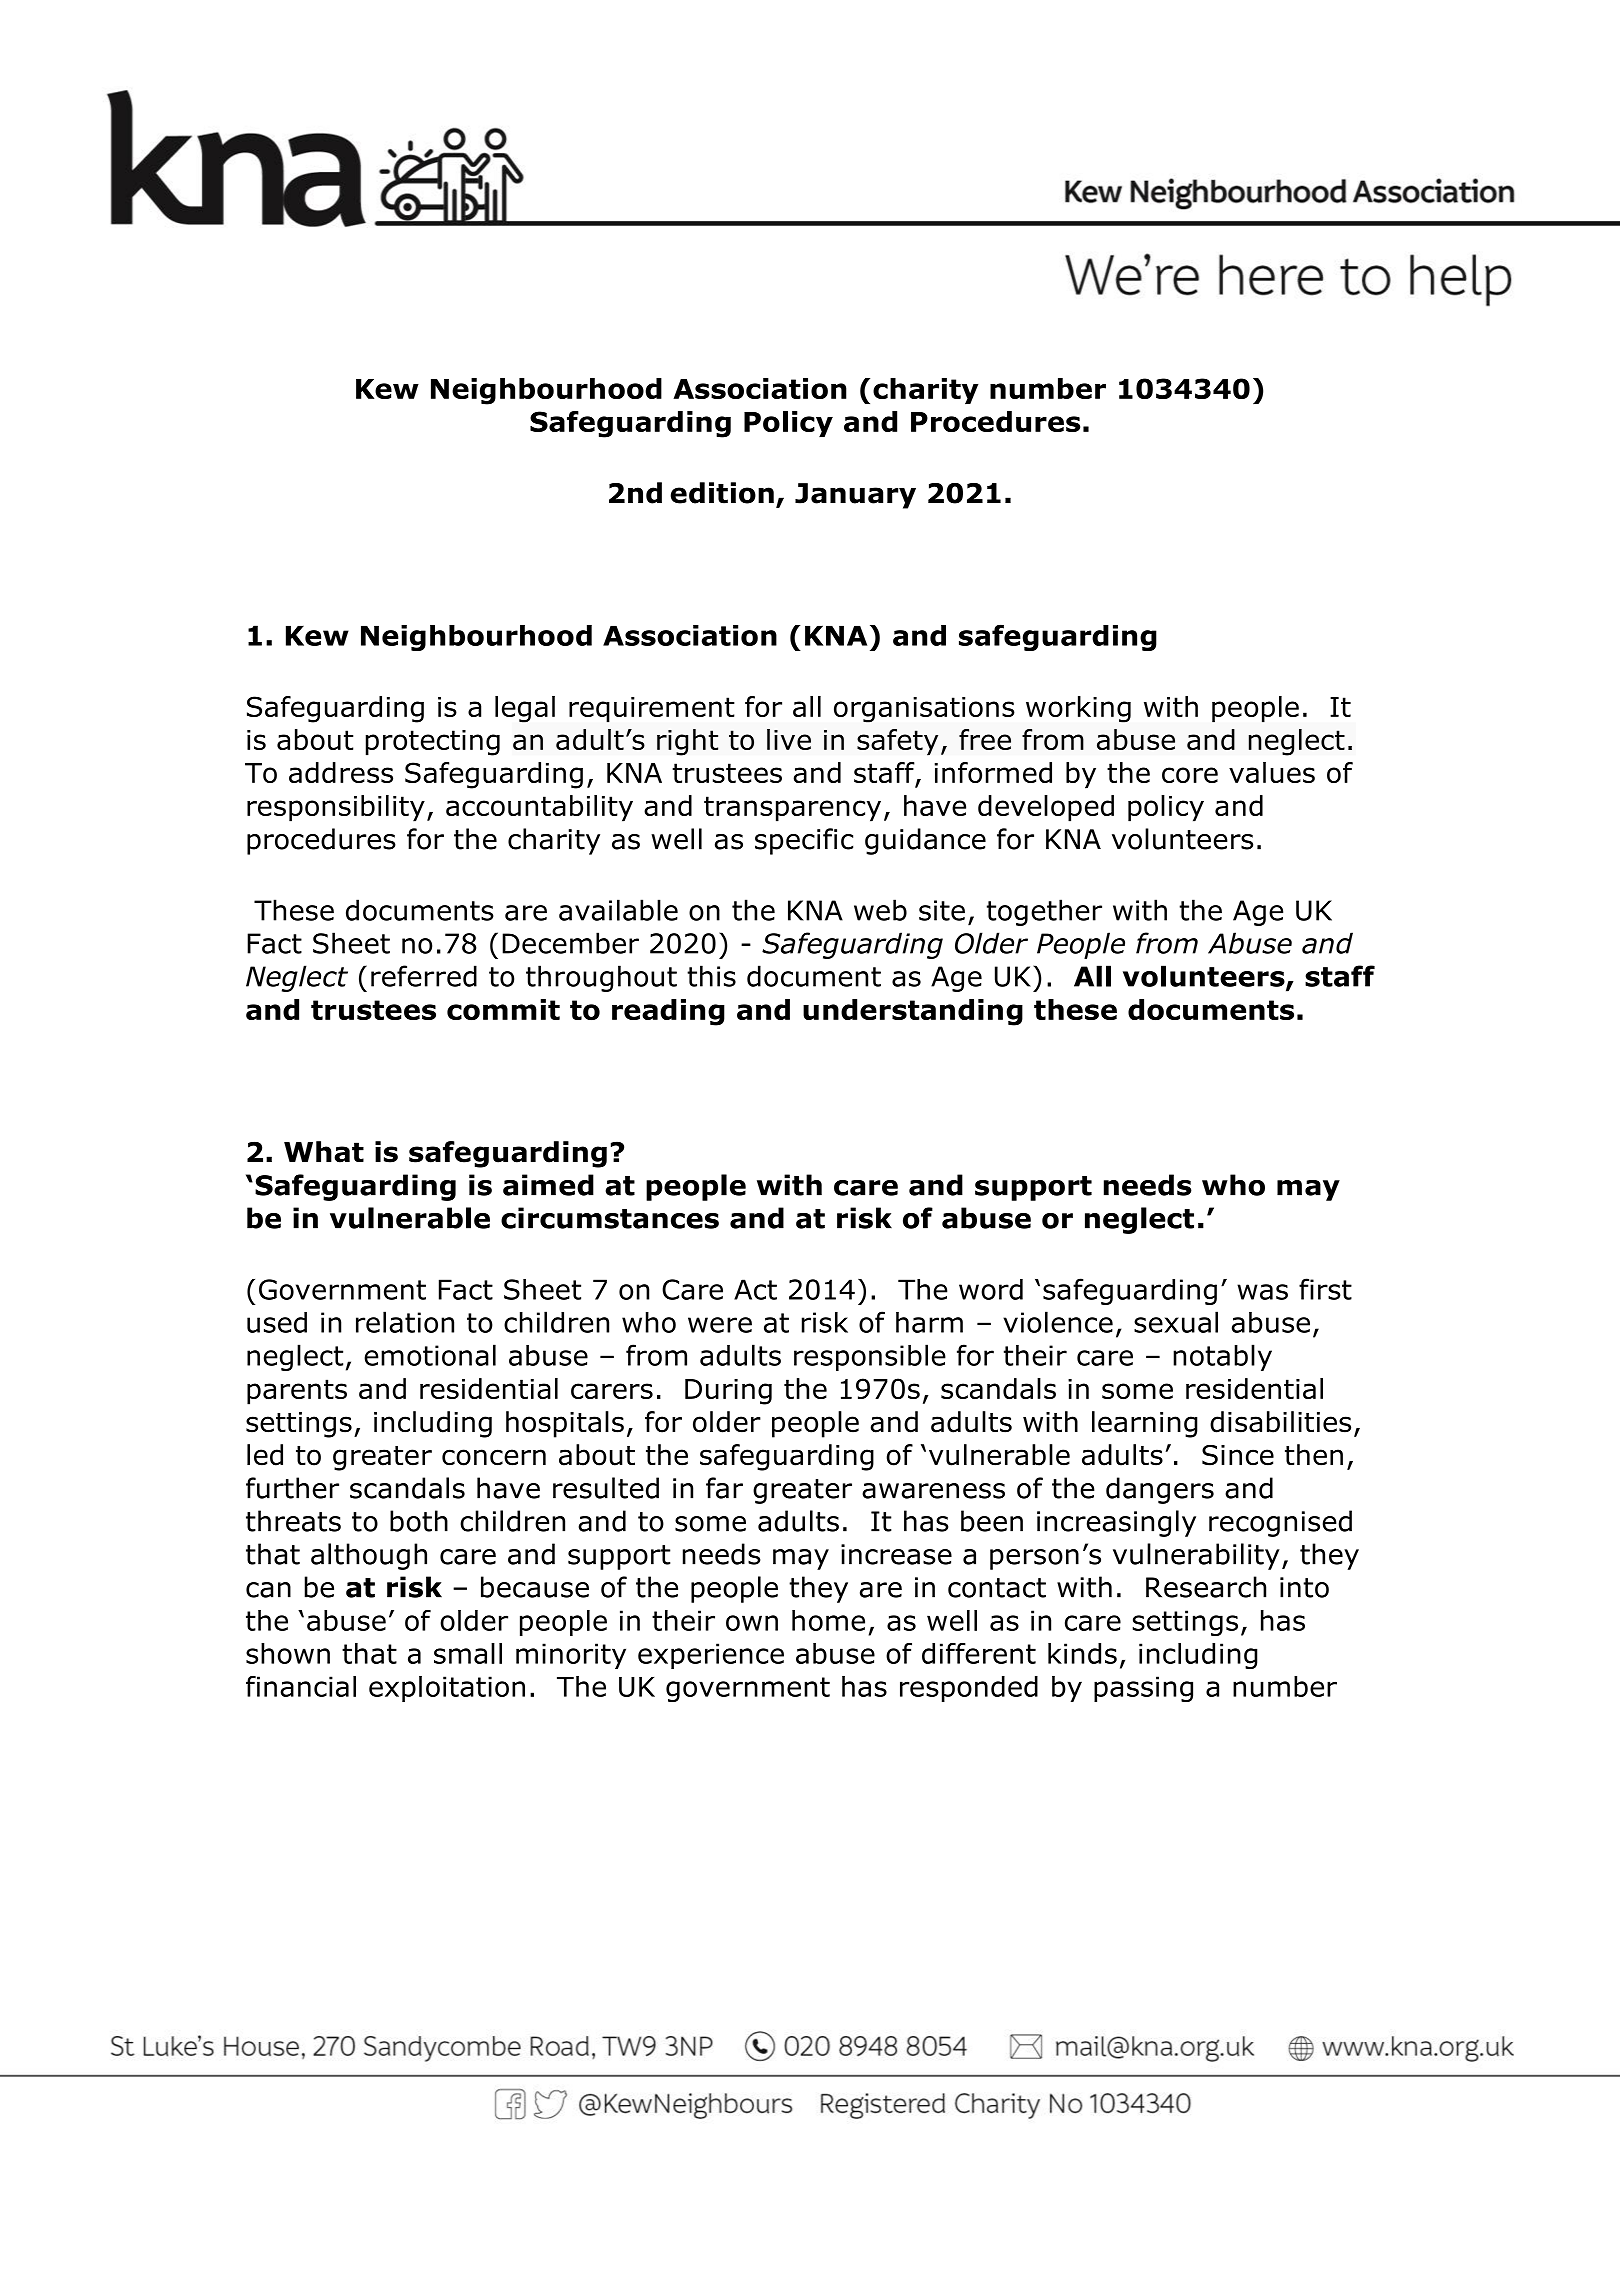 Image resolution: width=1620 pixels, height=2293 pixels. Describe the element at coordinates (880, 910) in the image. I see `web` at that location.
